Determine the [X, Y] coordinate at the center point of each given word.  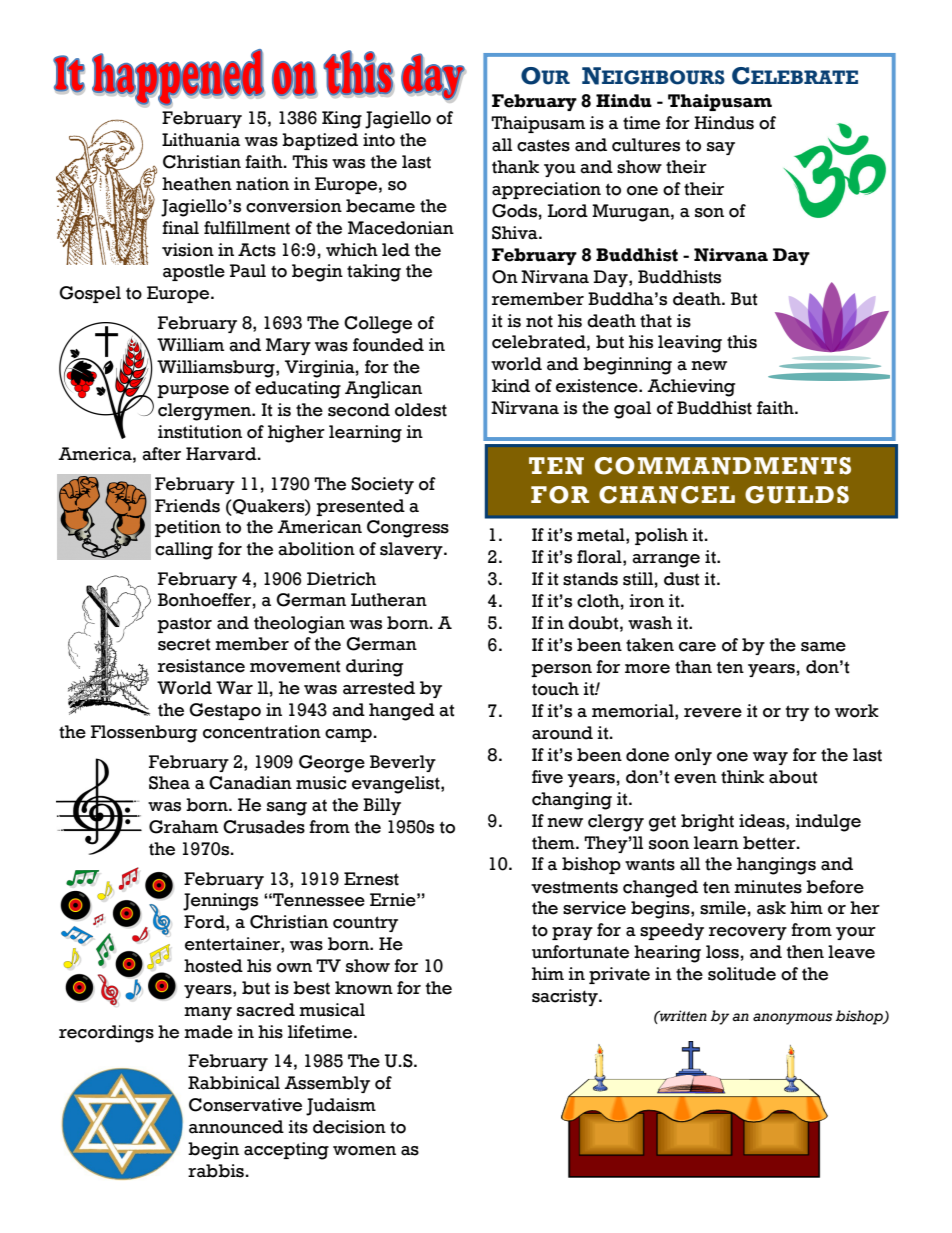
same [823, 647]
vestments [574, 887]
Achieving [691, 388]
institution [200, 432]
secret [184, 644]
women [364, 1151]
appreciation [546, 190]
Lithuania [201, 140]
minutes [768, 887]
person [561, 670]
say [721, 148]
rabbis [216, 1171]
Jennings [220, 902]
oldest [421, 410]
